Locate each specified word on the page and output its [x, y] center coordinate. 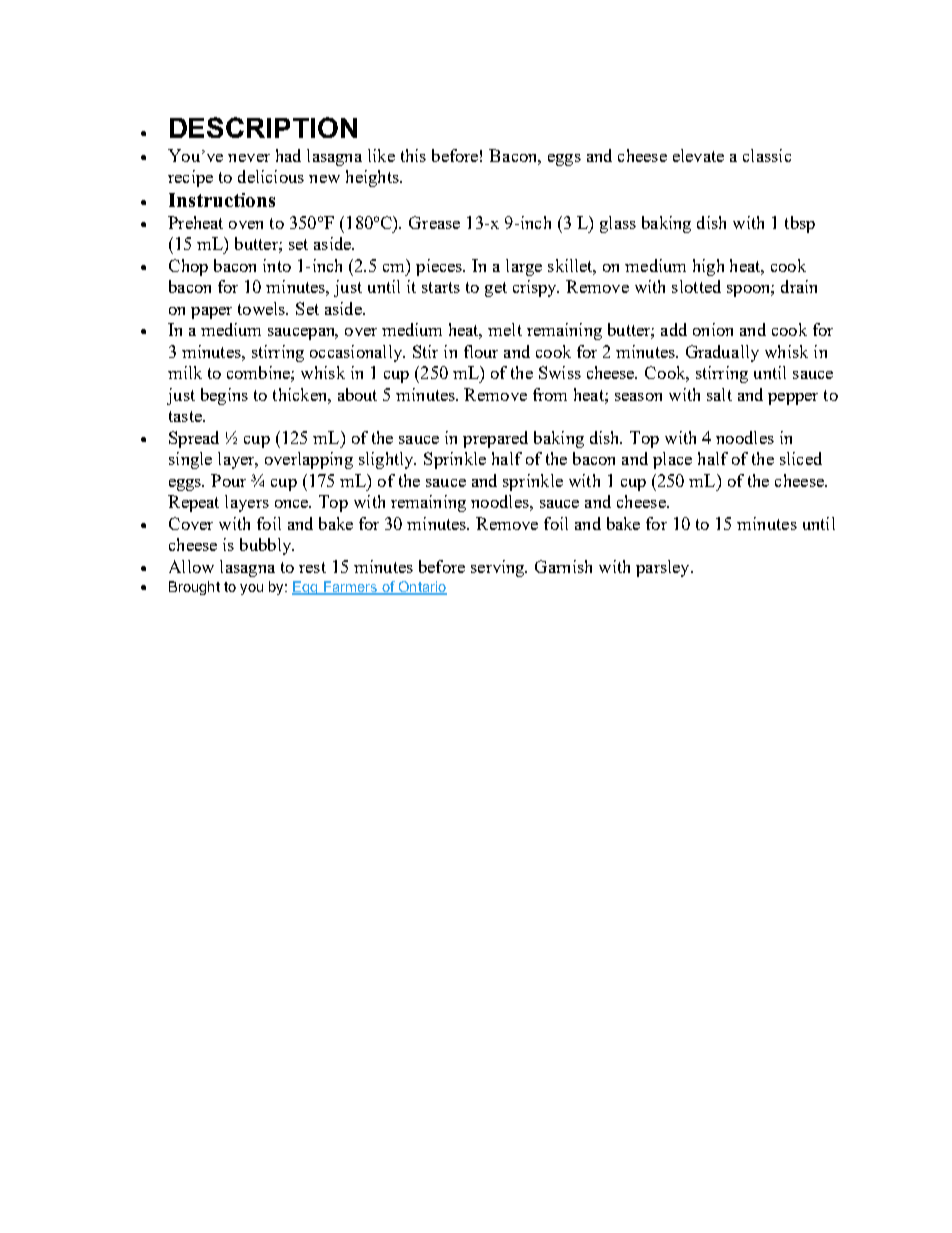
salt [719, 394]
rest [312, 567]
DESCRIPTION [263, 127]
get [496, 289]
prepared [495, 439]
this [413, 155]
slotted [696, 286]
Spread [194, 439]
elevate [698, 155]
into [277, 265]
